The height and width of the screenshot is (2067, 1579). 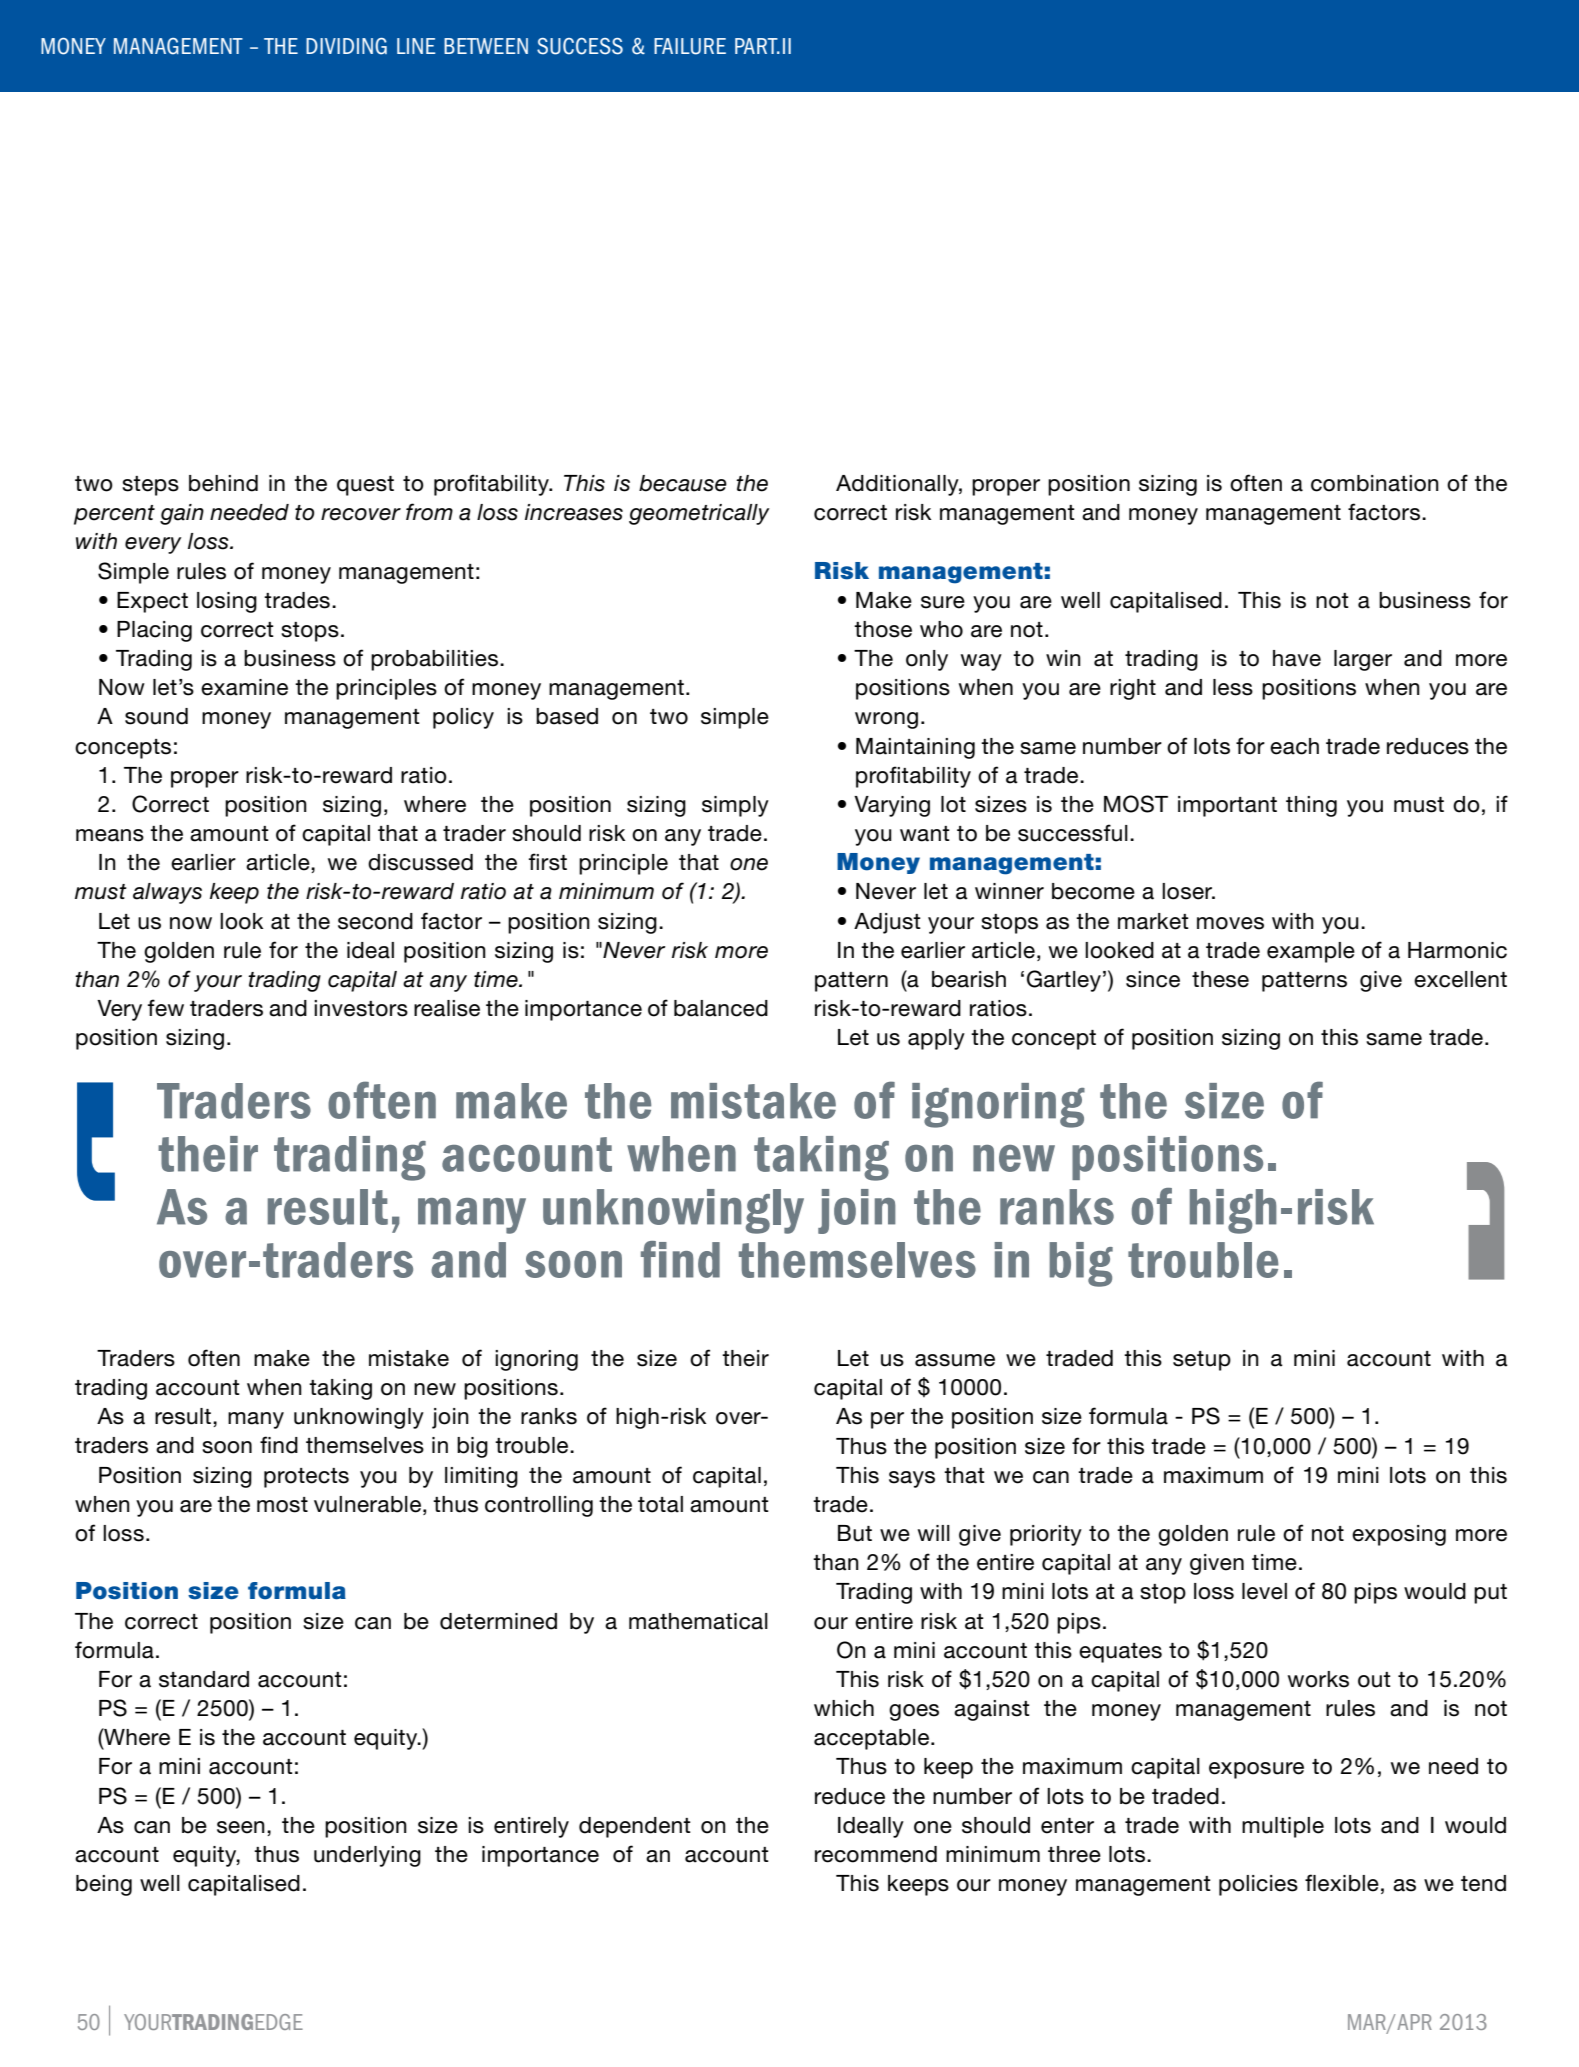 I want to click on combination, so click(x=1375, y=483).
